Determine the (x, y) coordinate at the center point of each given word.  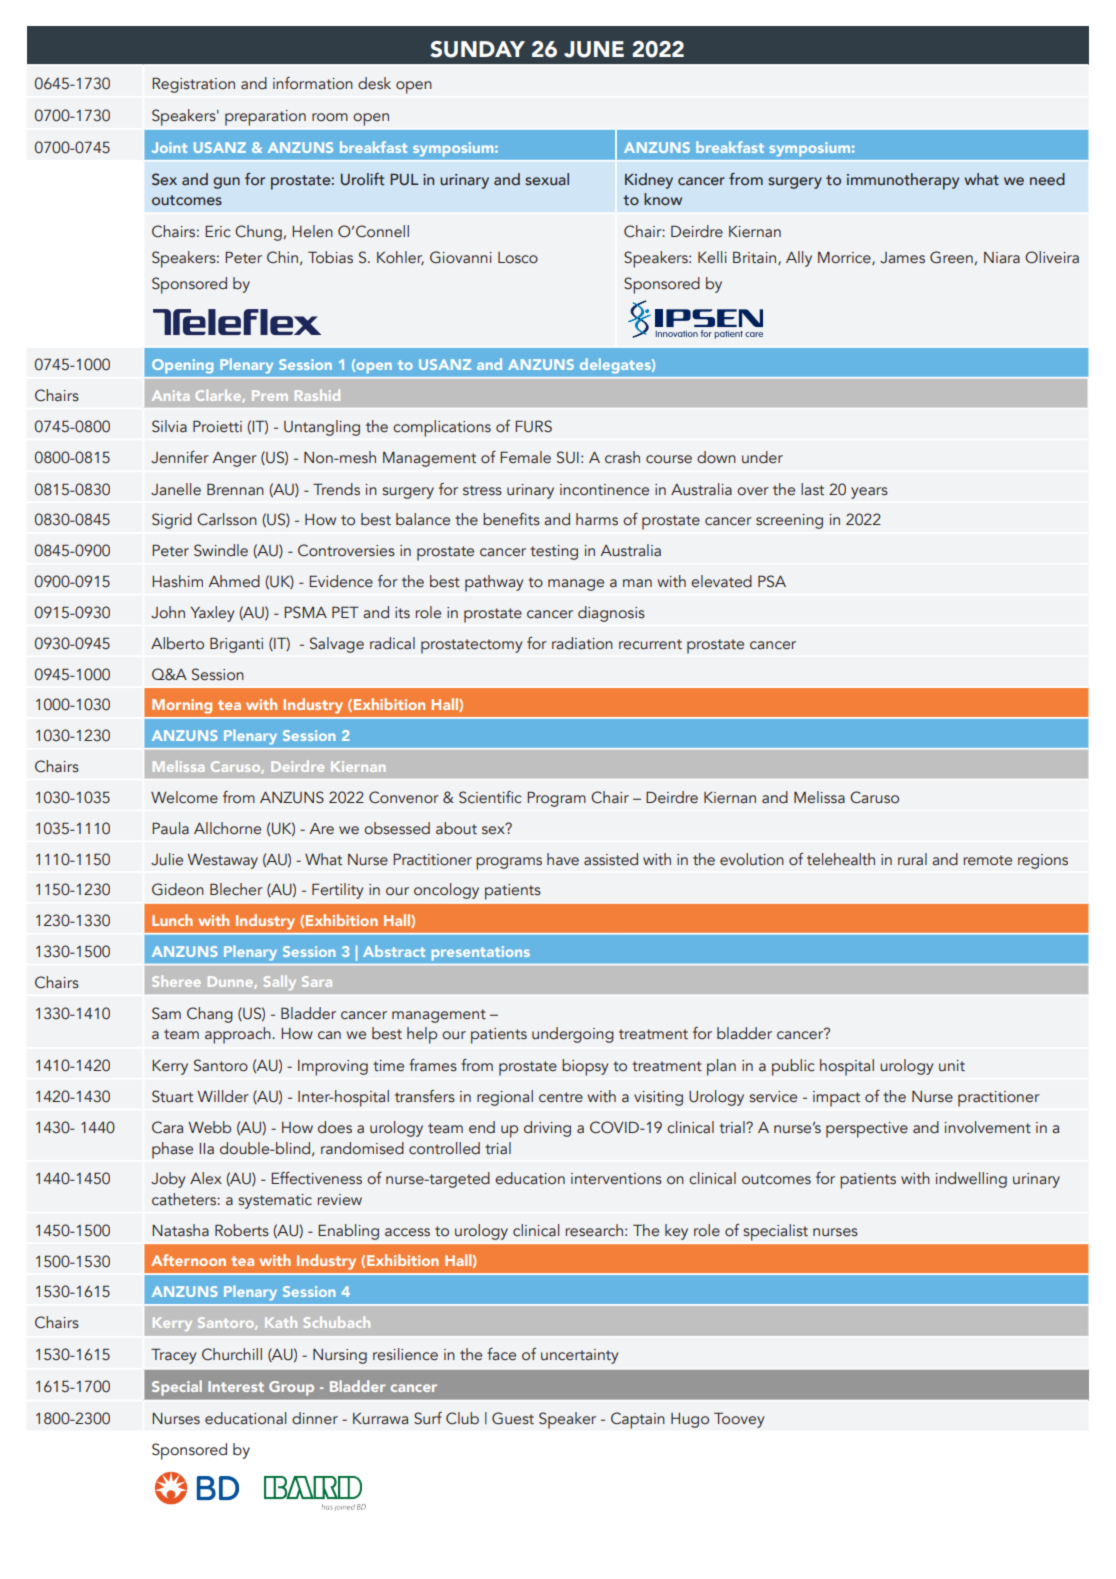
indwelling (971, 1180)
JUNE (594, 49)
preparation (265, 118)
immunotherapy (903, 181)
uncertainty (579, 1356)
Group (291, 1388)
